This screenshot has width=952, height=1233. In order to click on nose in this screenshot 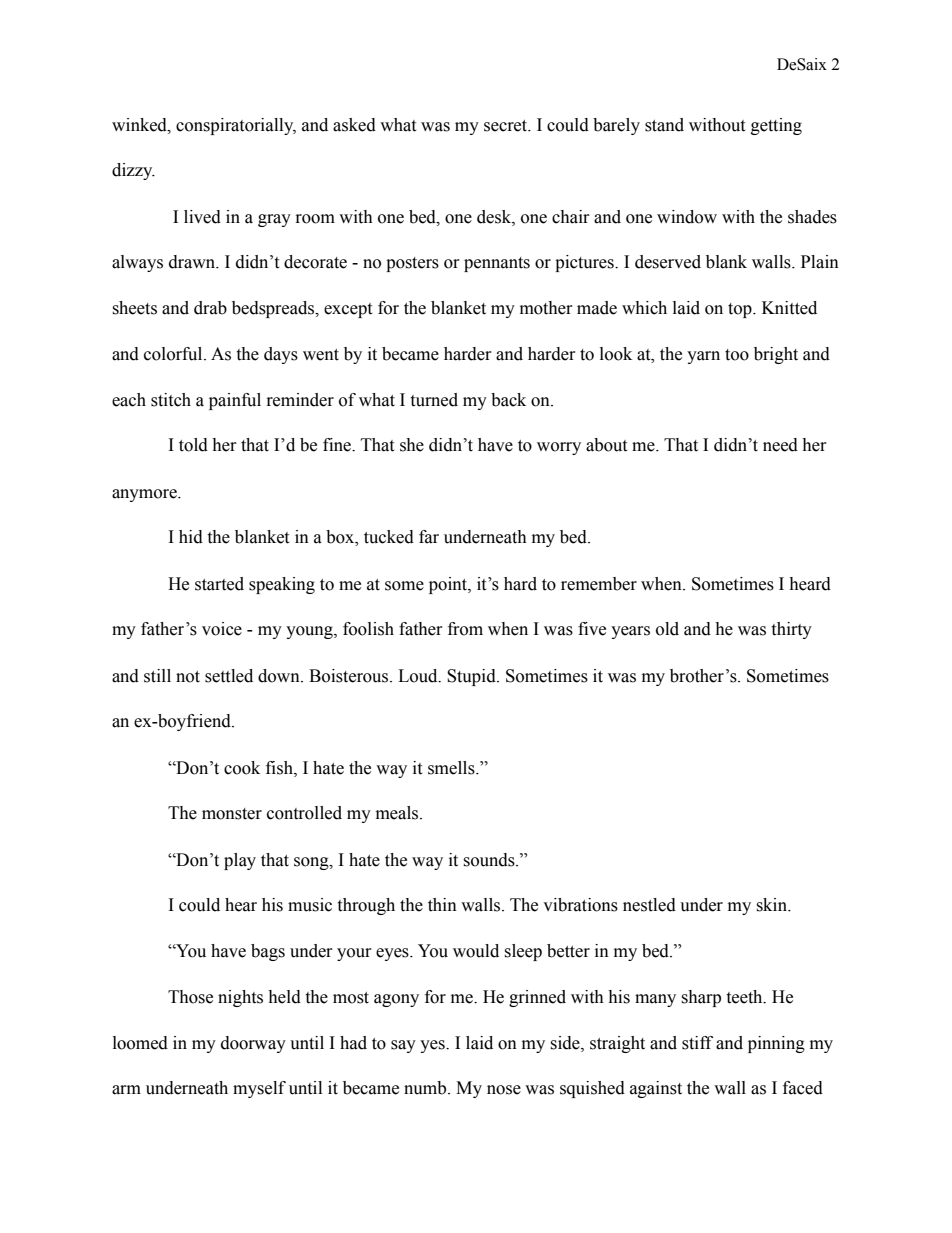, I will do `click(504, 1090)`.
